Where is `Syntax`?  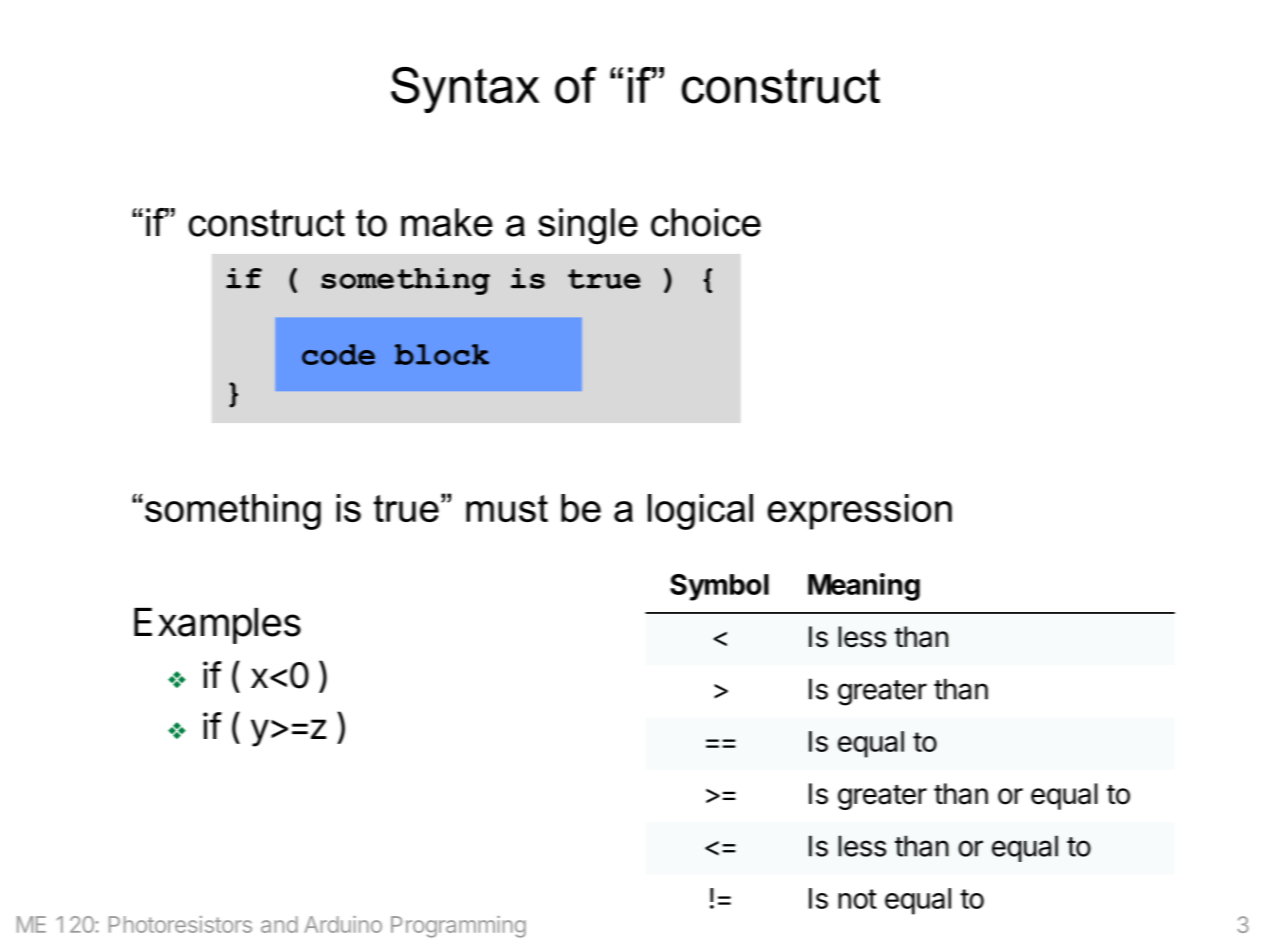
Syntax is located at coordinates (465, 90).
